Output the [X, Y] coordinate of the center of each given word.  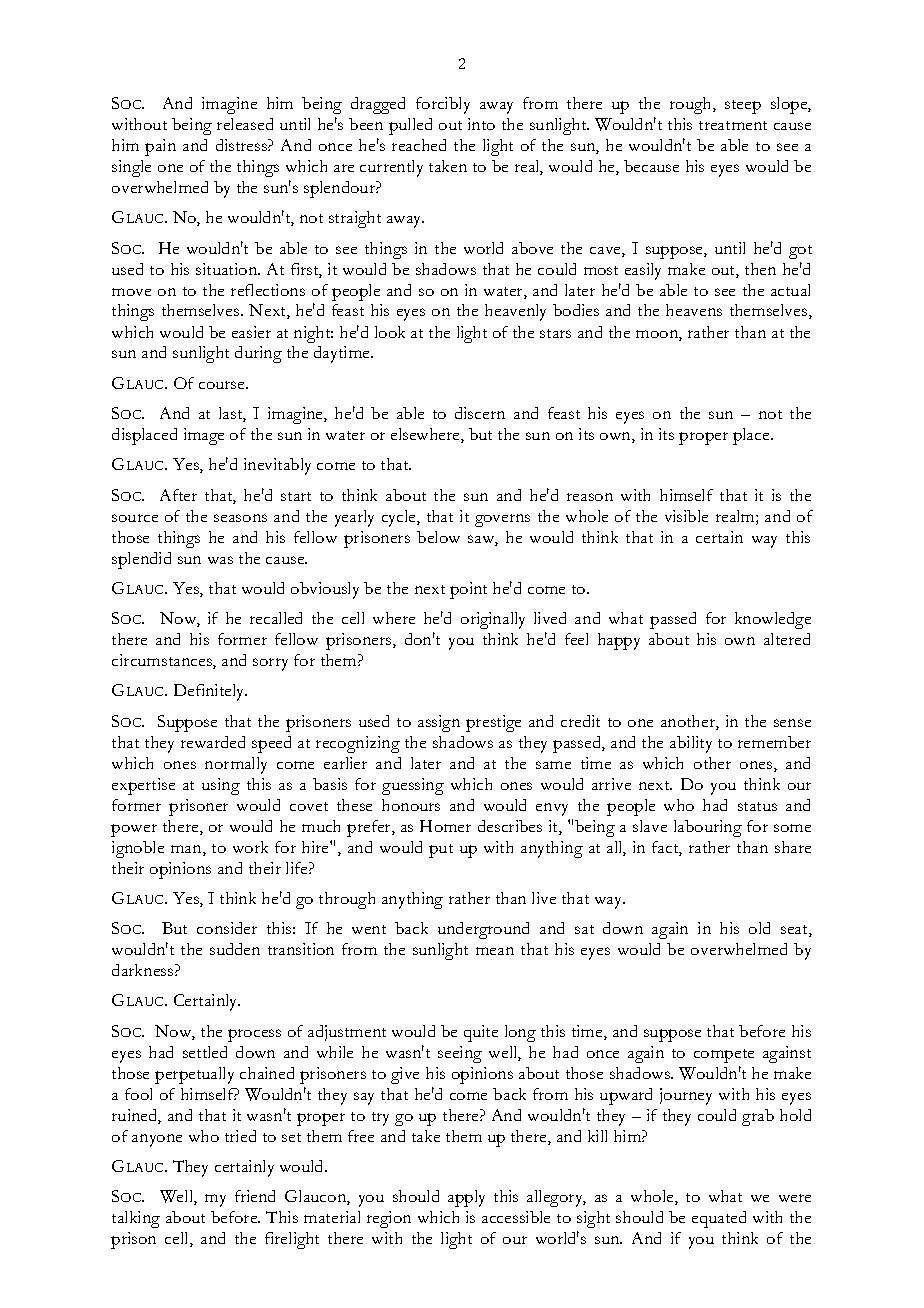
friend [255, 1196]
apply [466, 1198]
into [481, 124]
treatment [733, 125]
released [245, 124]
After [178, 495]
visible [686, 516]
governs [502, 520]
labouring [708, 828]
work [250, 847]
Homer [445, 826]
